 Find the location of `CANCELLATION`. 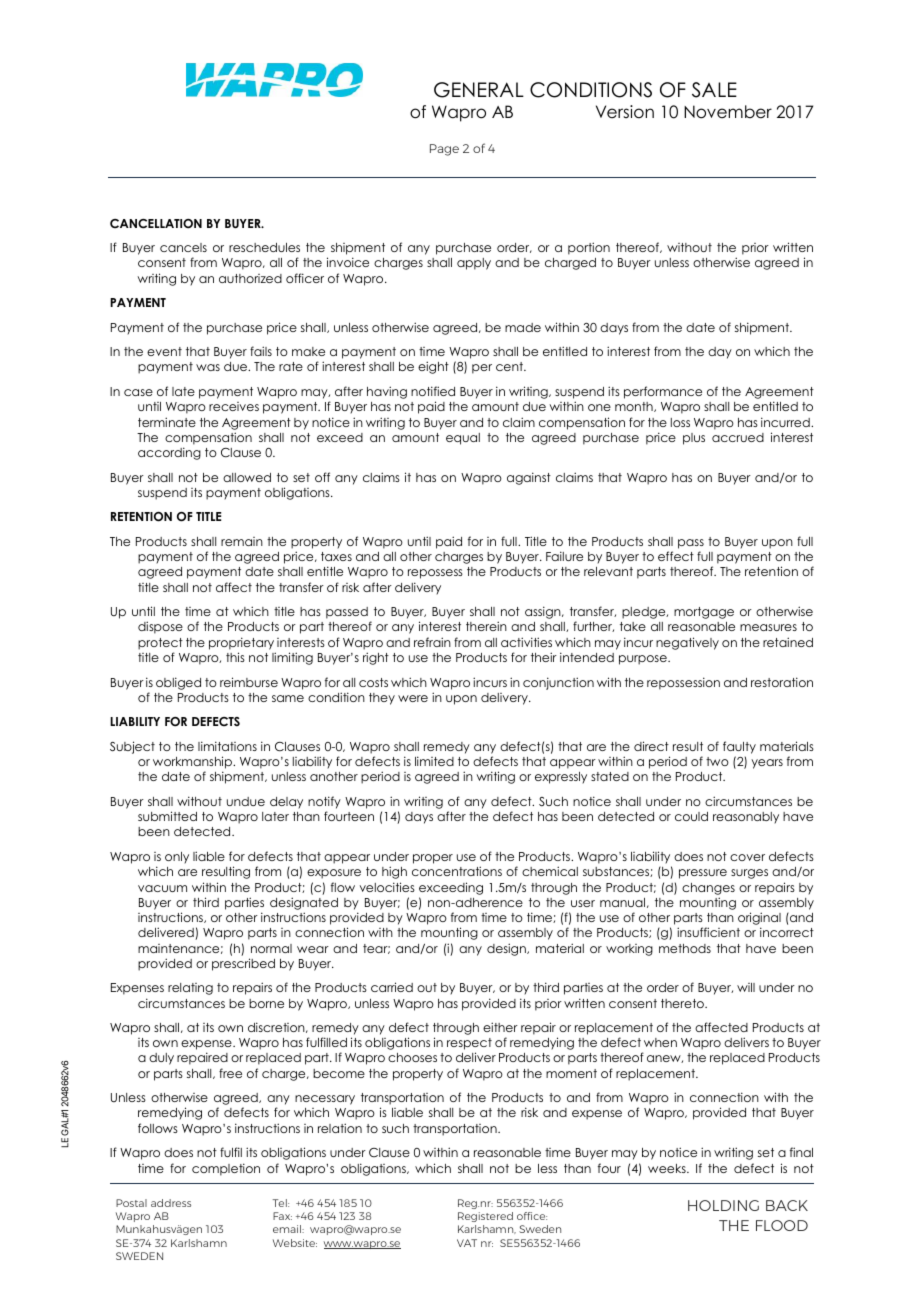

CANCELLATION is located at coordinates (156, 224).
